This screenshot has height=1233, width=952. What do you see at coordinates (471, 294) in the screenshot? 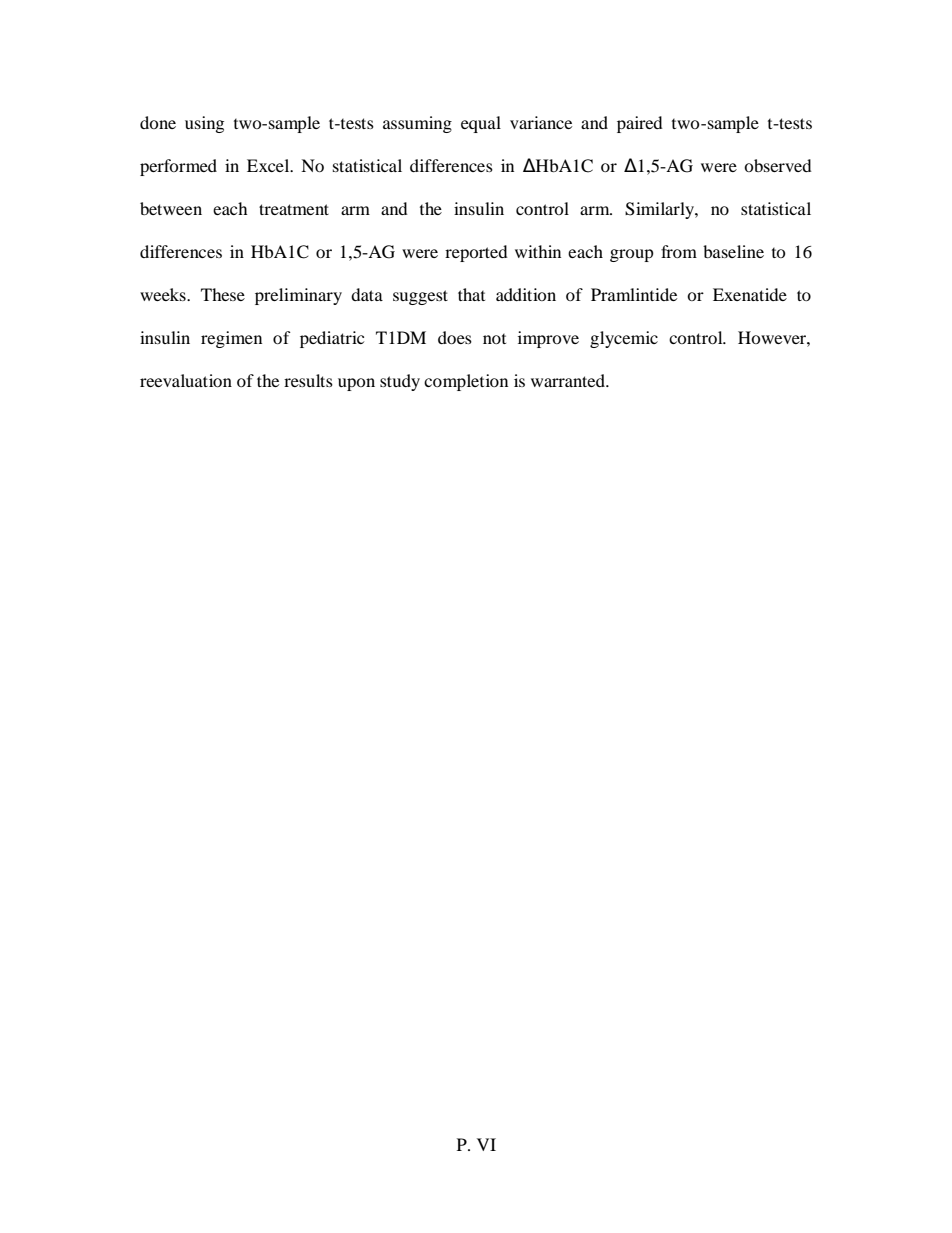
I see `that` at bounding box center [471, 294].
